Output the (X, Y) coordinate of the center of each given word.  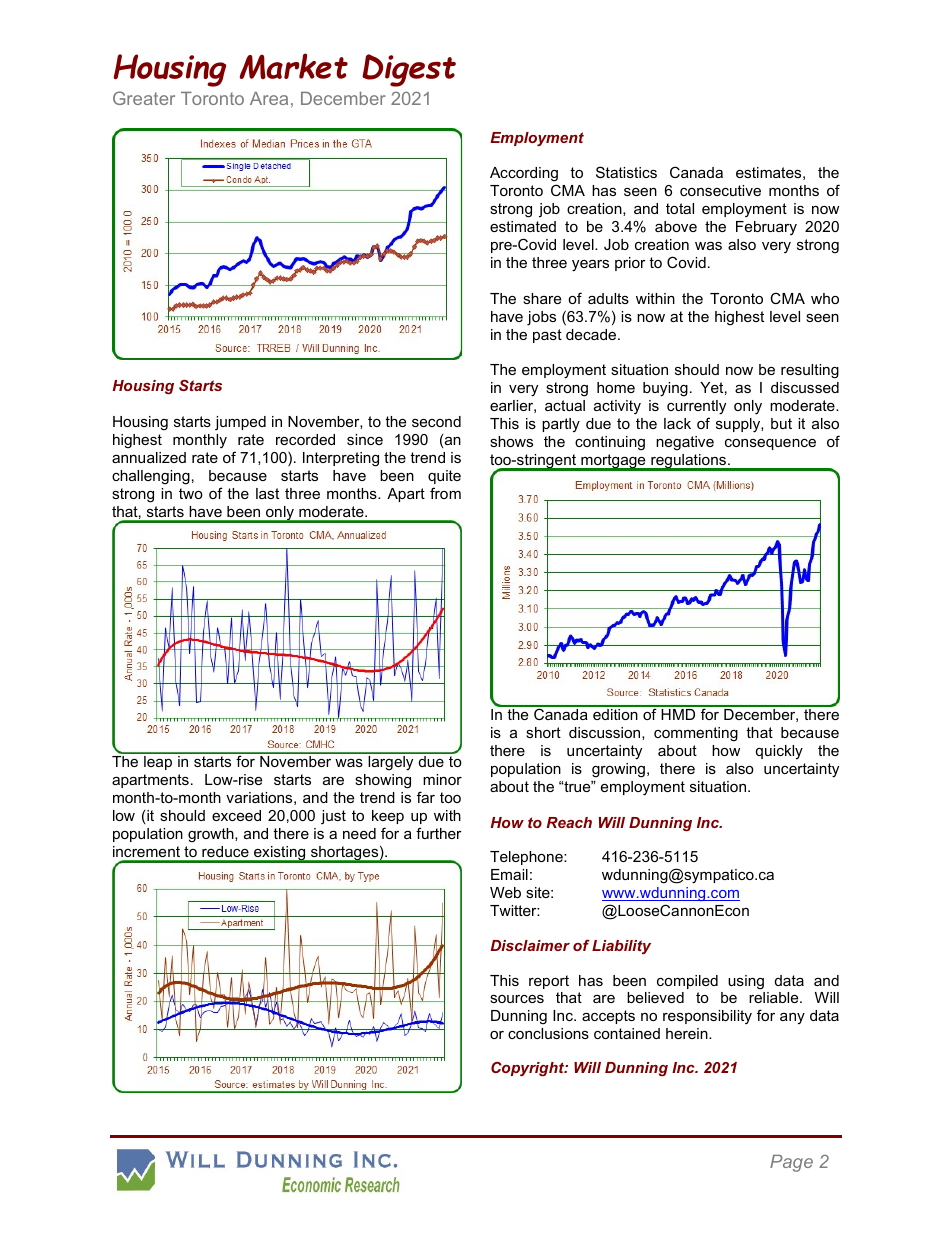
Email (509, 874)
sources (517, 999)
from (445, 493)
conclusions (548, 1033)
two (191, 493)
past (547, 336)
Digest (409, 70)
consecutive (720, 190)
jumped (240, 423)
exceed (236, 815)
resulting (810, 371)
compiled (687, 982)
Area (269, 98)
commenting (696, 734)
